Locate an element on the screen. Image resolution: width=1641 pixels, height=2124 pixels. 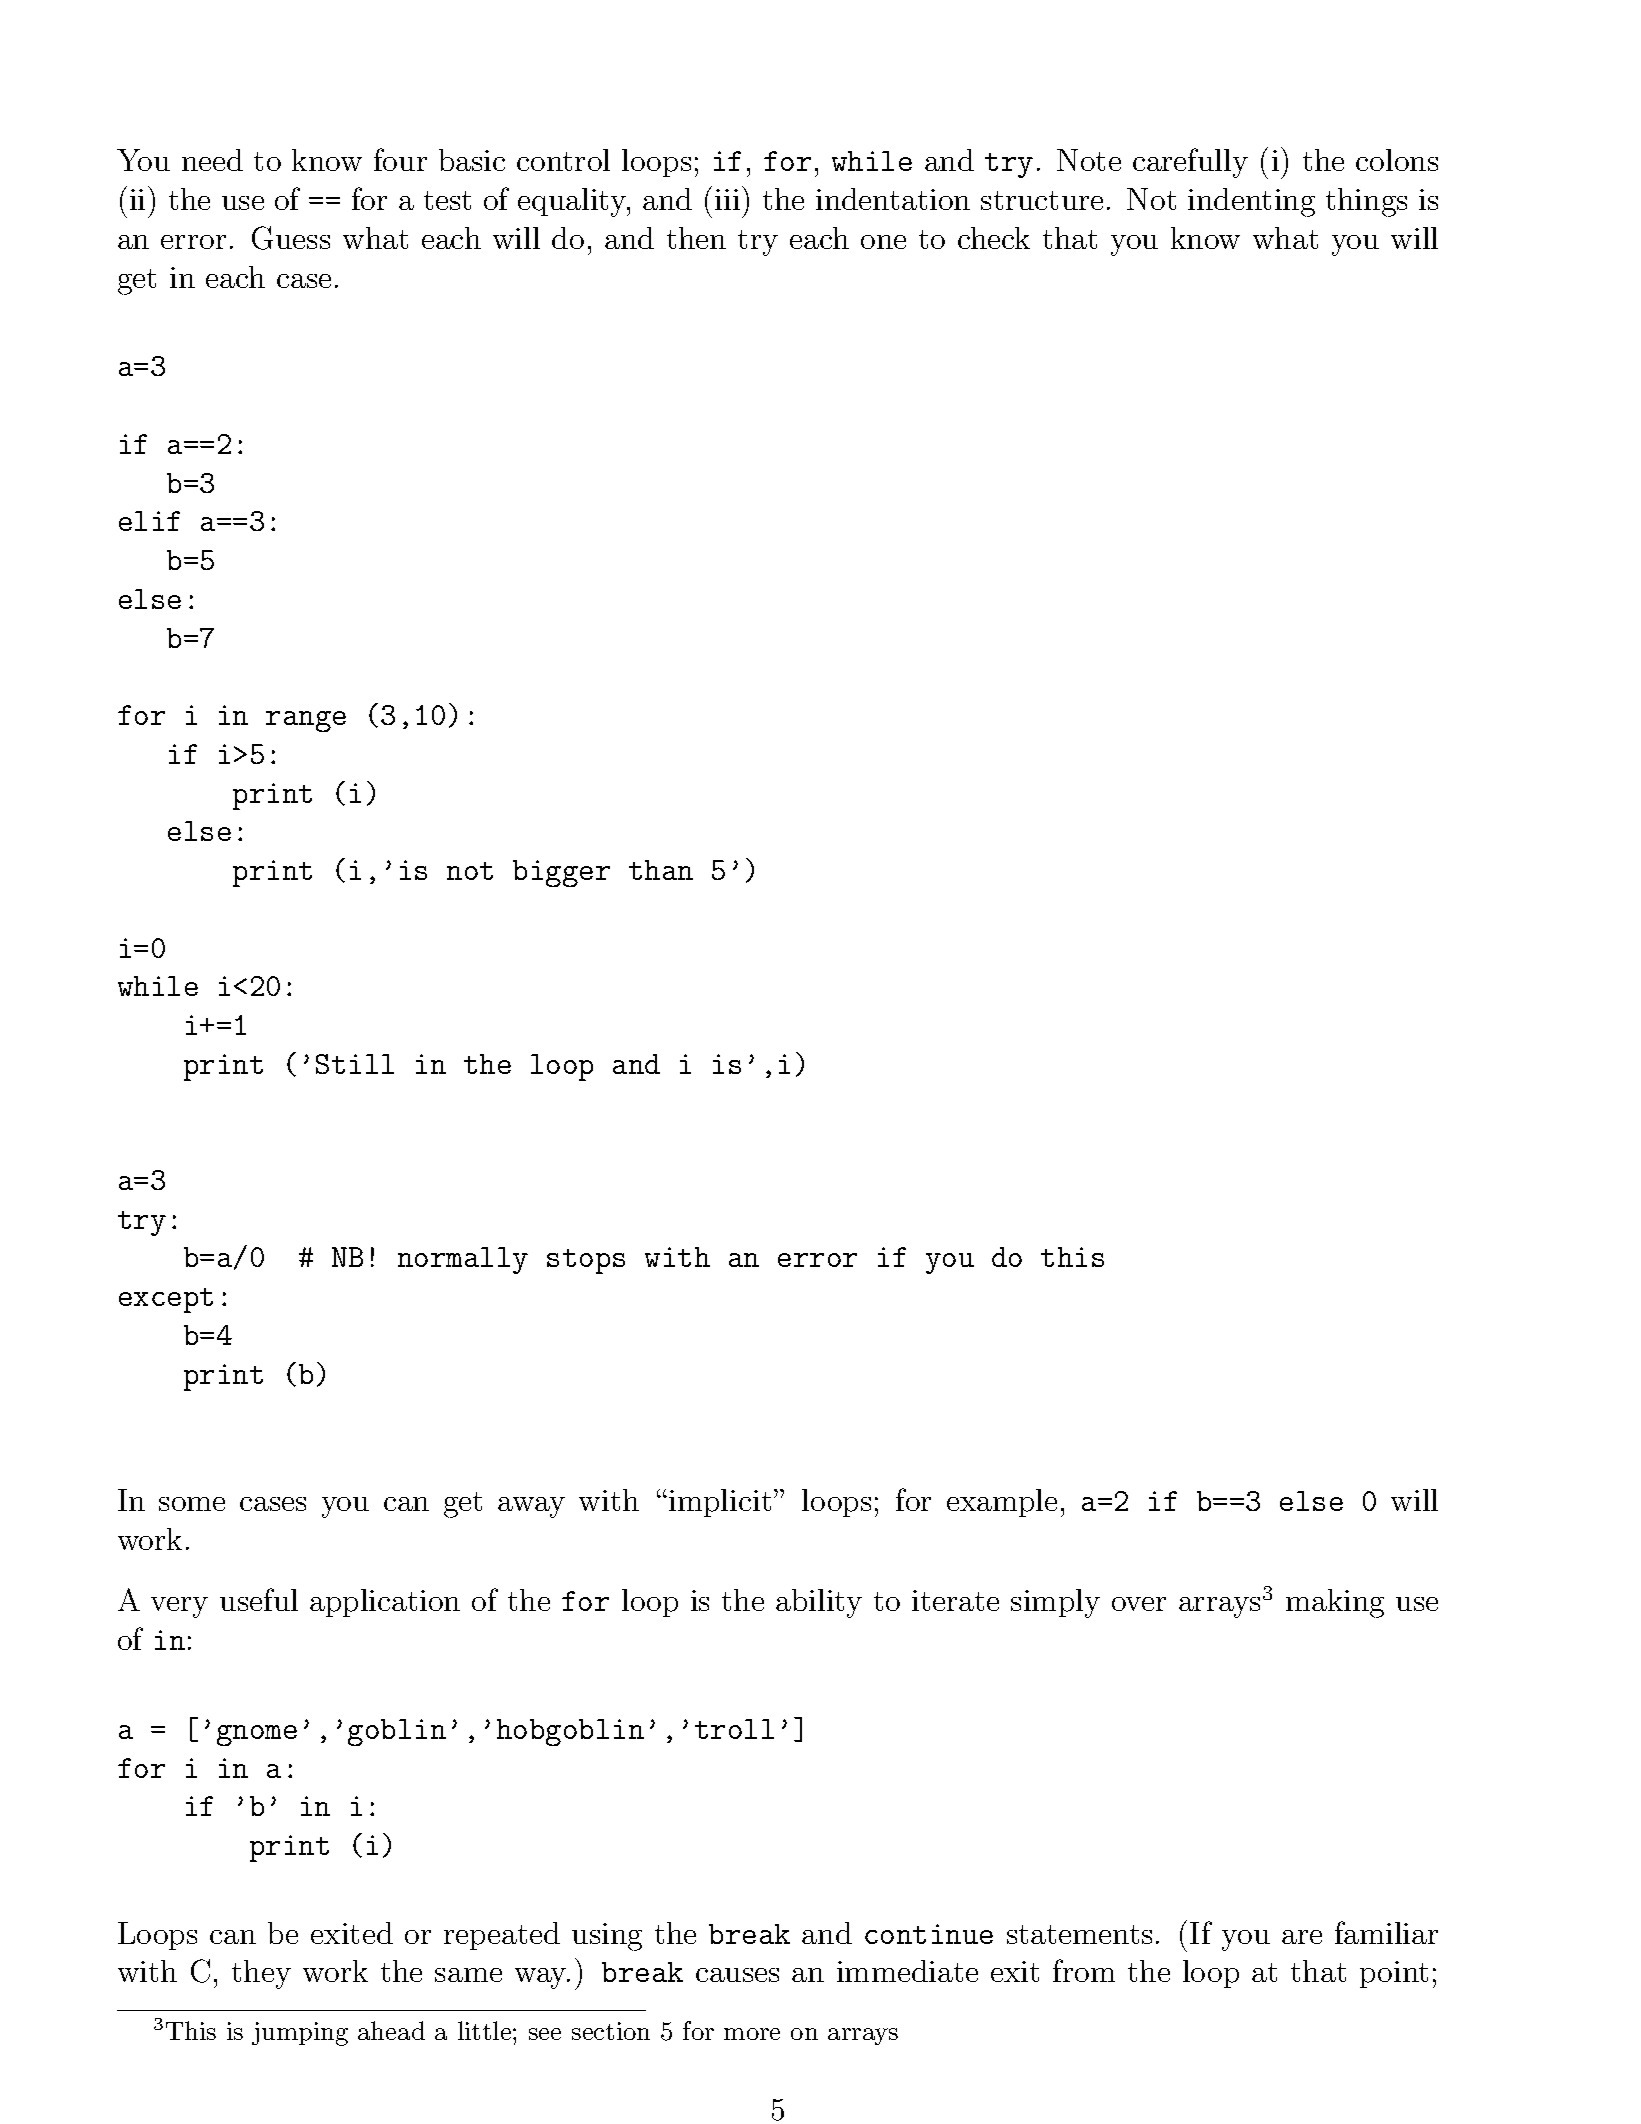
stops is located at coordinates (586, 1261).
